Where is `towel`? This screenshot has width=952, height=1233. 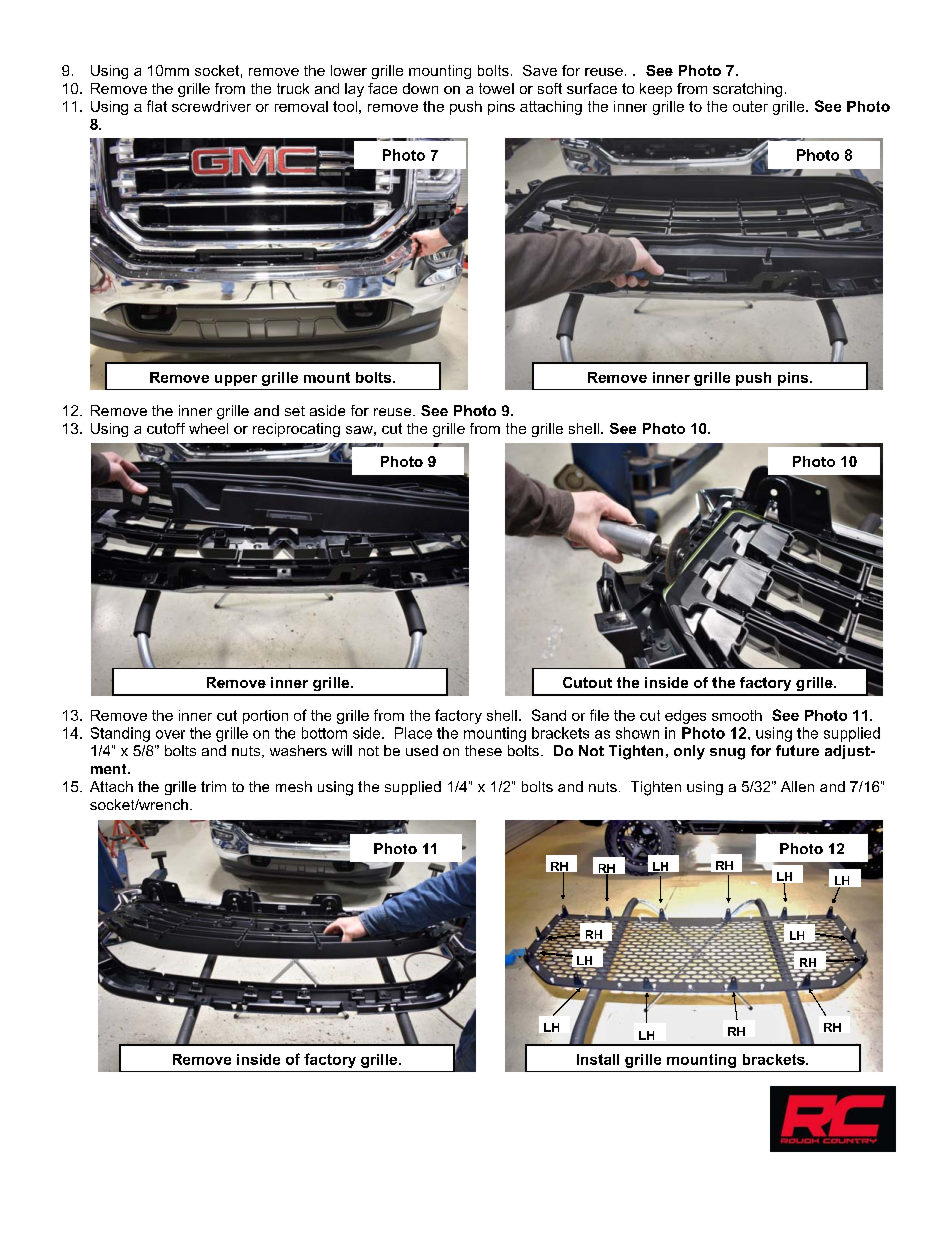
towel is located at coordinates (496, 88).
